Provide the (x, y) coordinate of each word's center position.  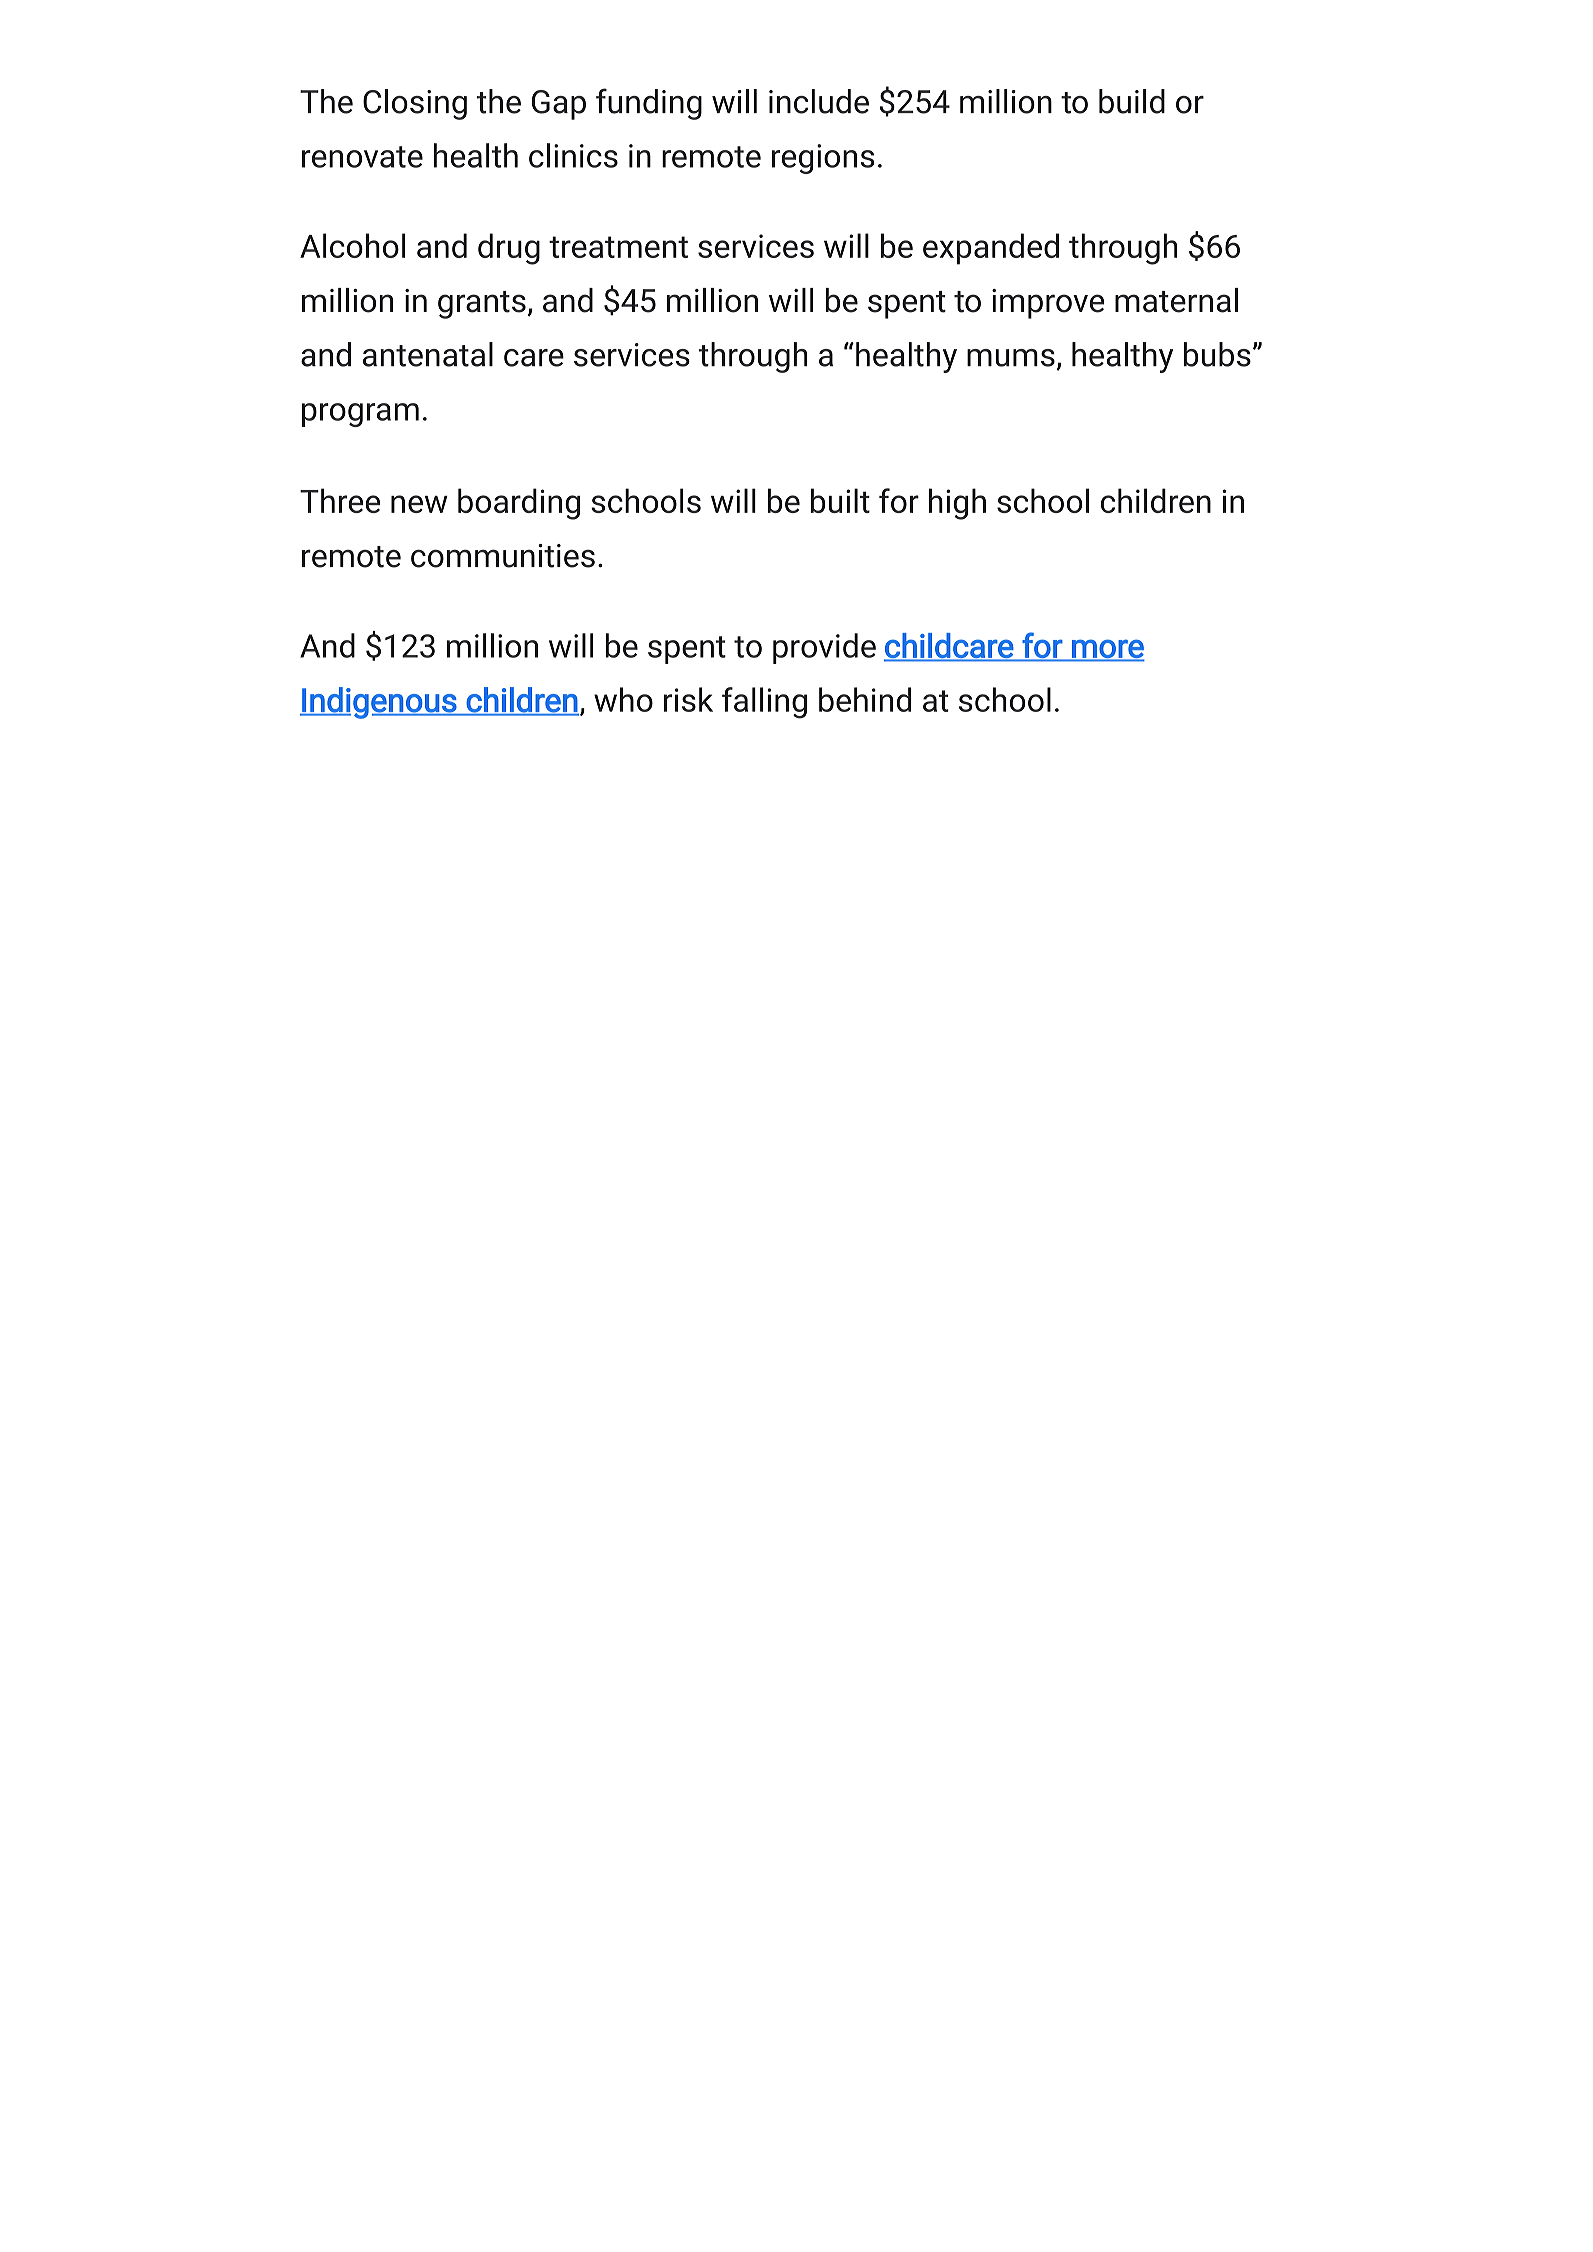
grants (482, 305)
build (1132, 101)
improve (1048, 304)
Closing (415, 104)
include (819, 101)
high (957, 504)
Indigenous (379, 703)
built (840, 500)
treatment (618, 247)
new (419, 504)
